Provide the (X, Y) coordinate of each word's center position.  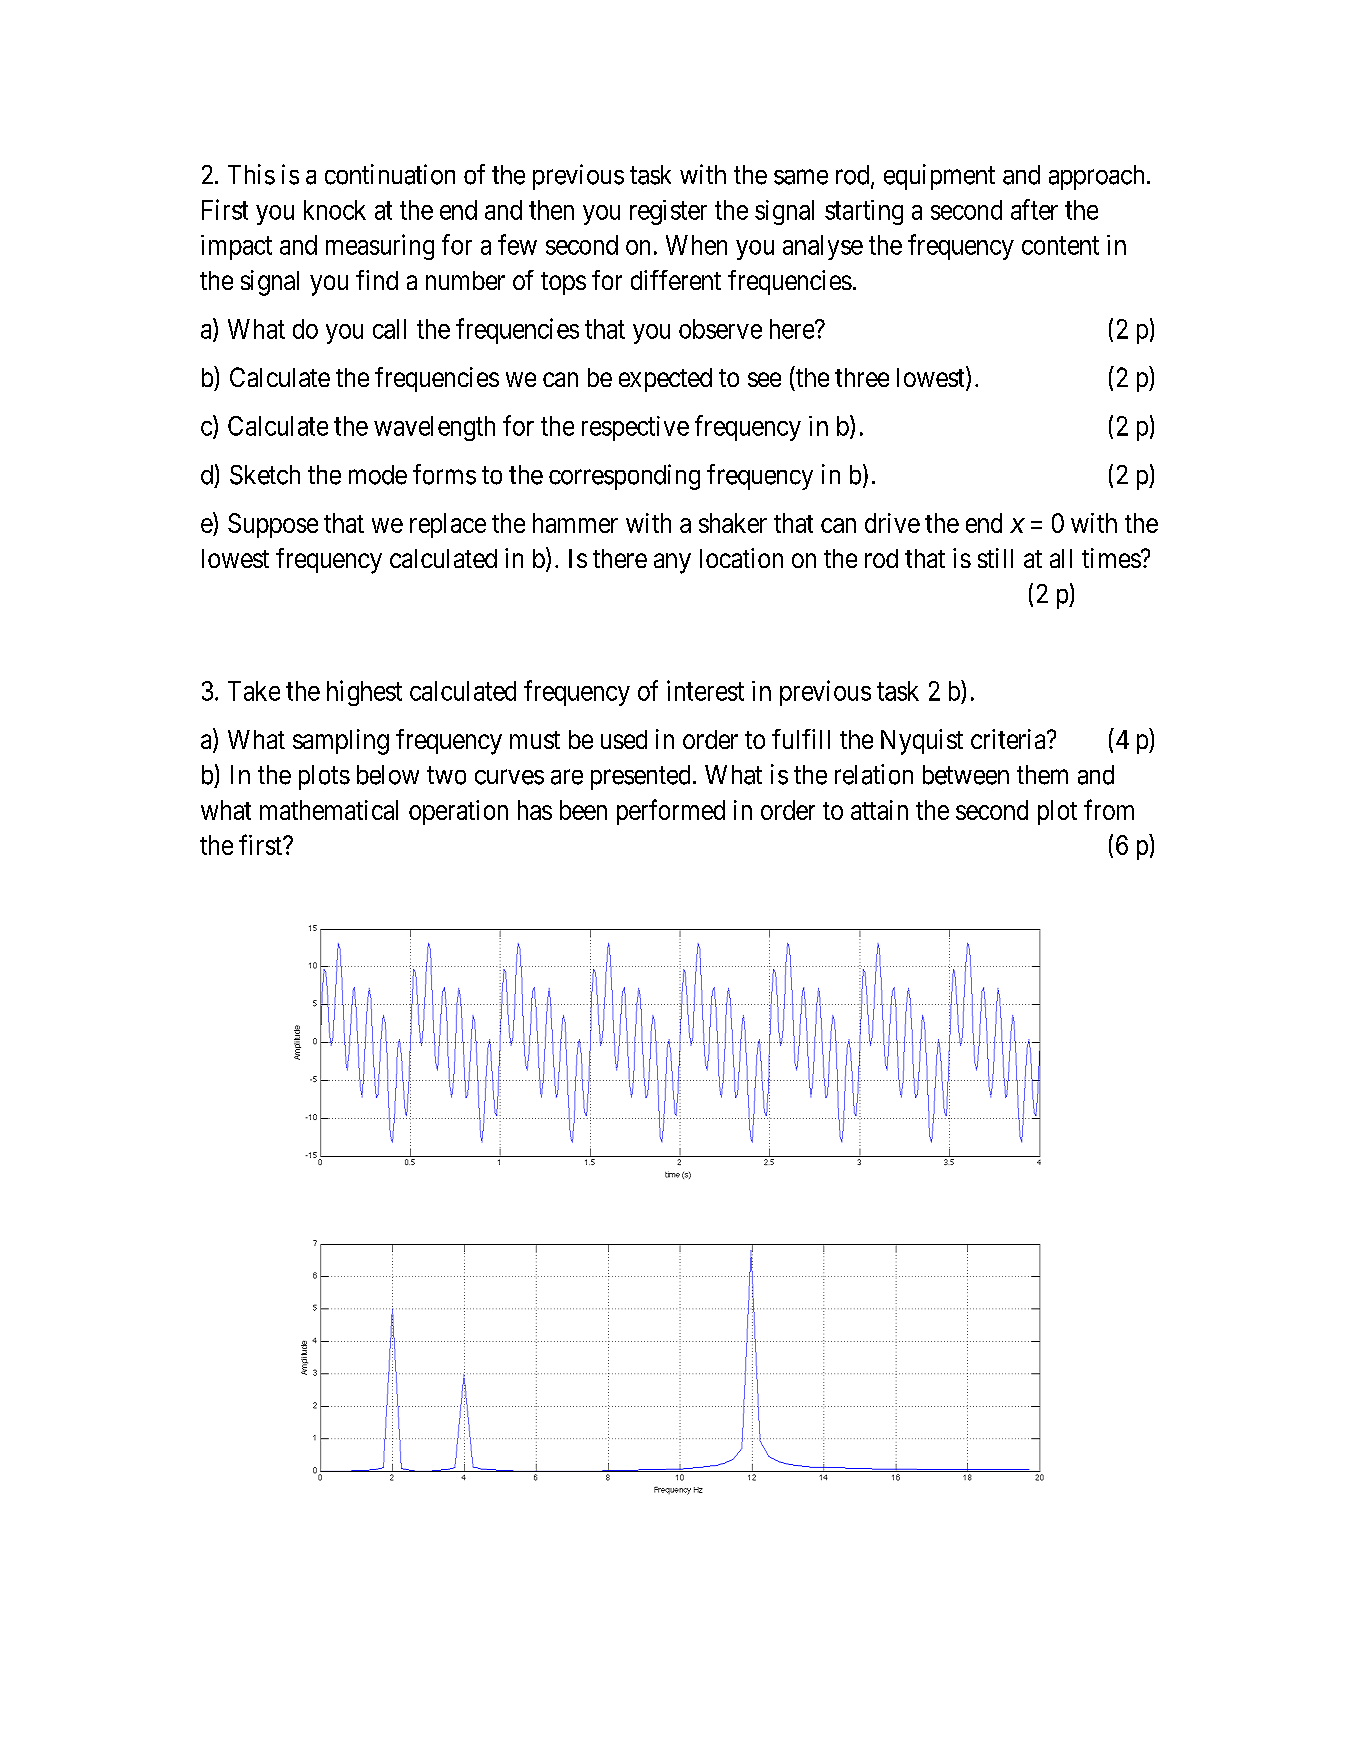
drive (892, 523)
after (1034, 209)
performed (671, 812)
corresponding (624, 477)
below (388, 775)
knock (335, 210)
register (668, 212)
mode (378, 475)
